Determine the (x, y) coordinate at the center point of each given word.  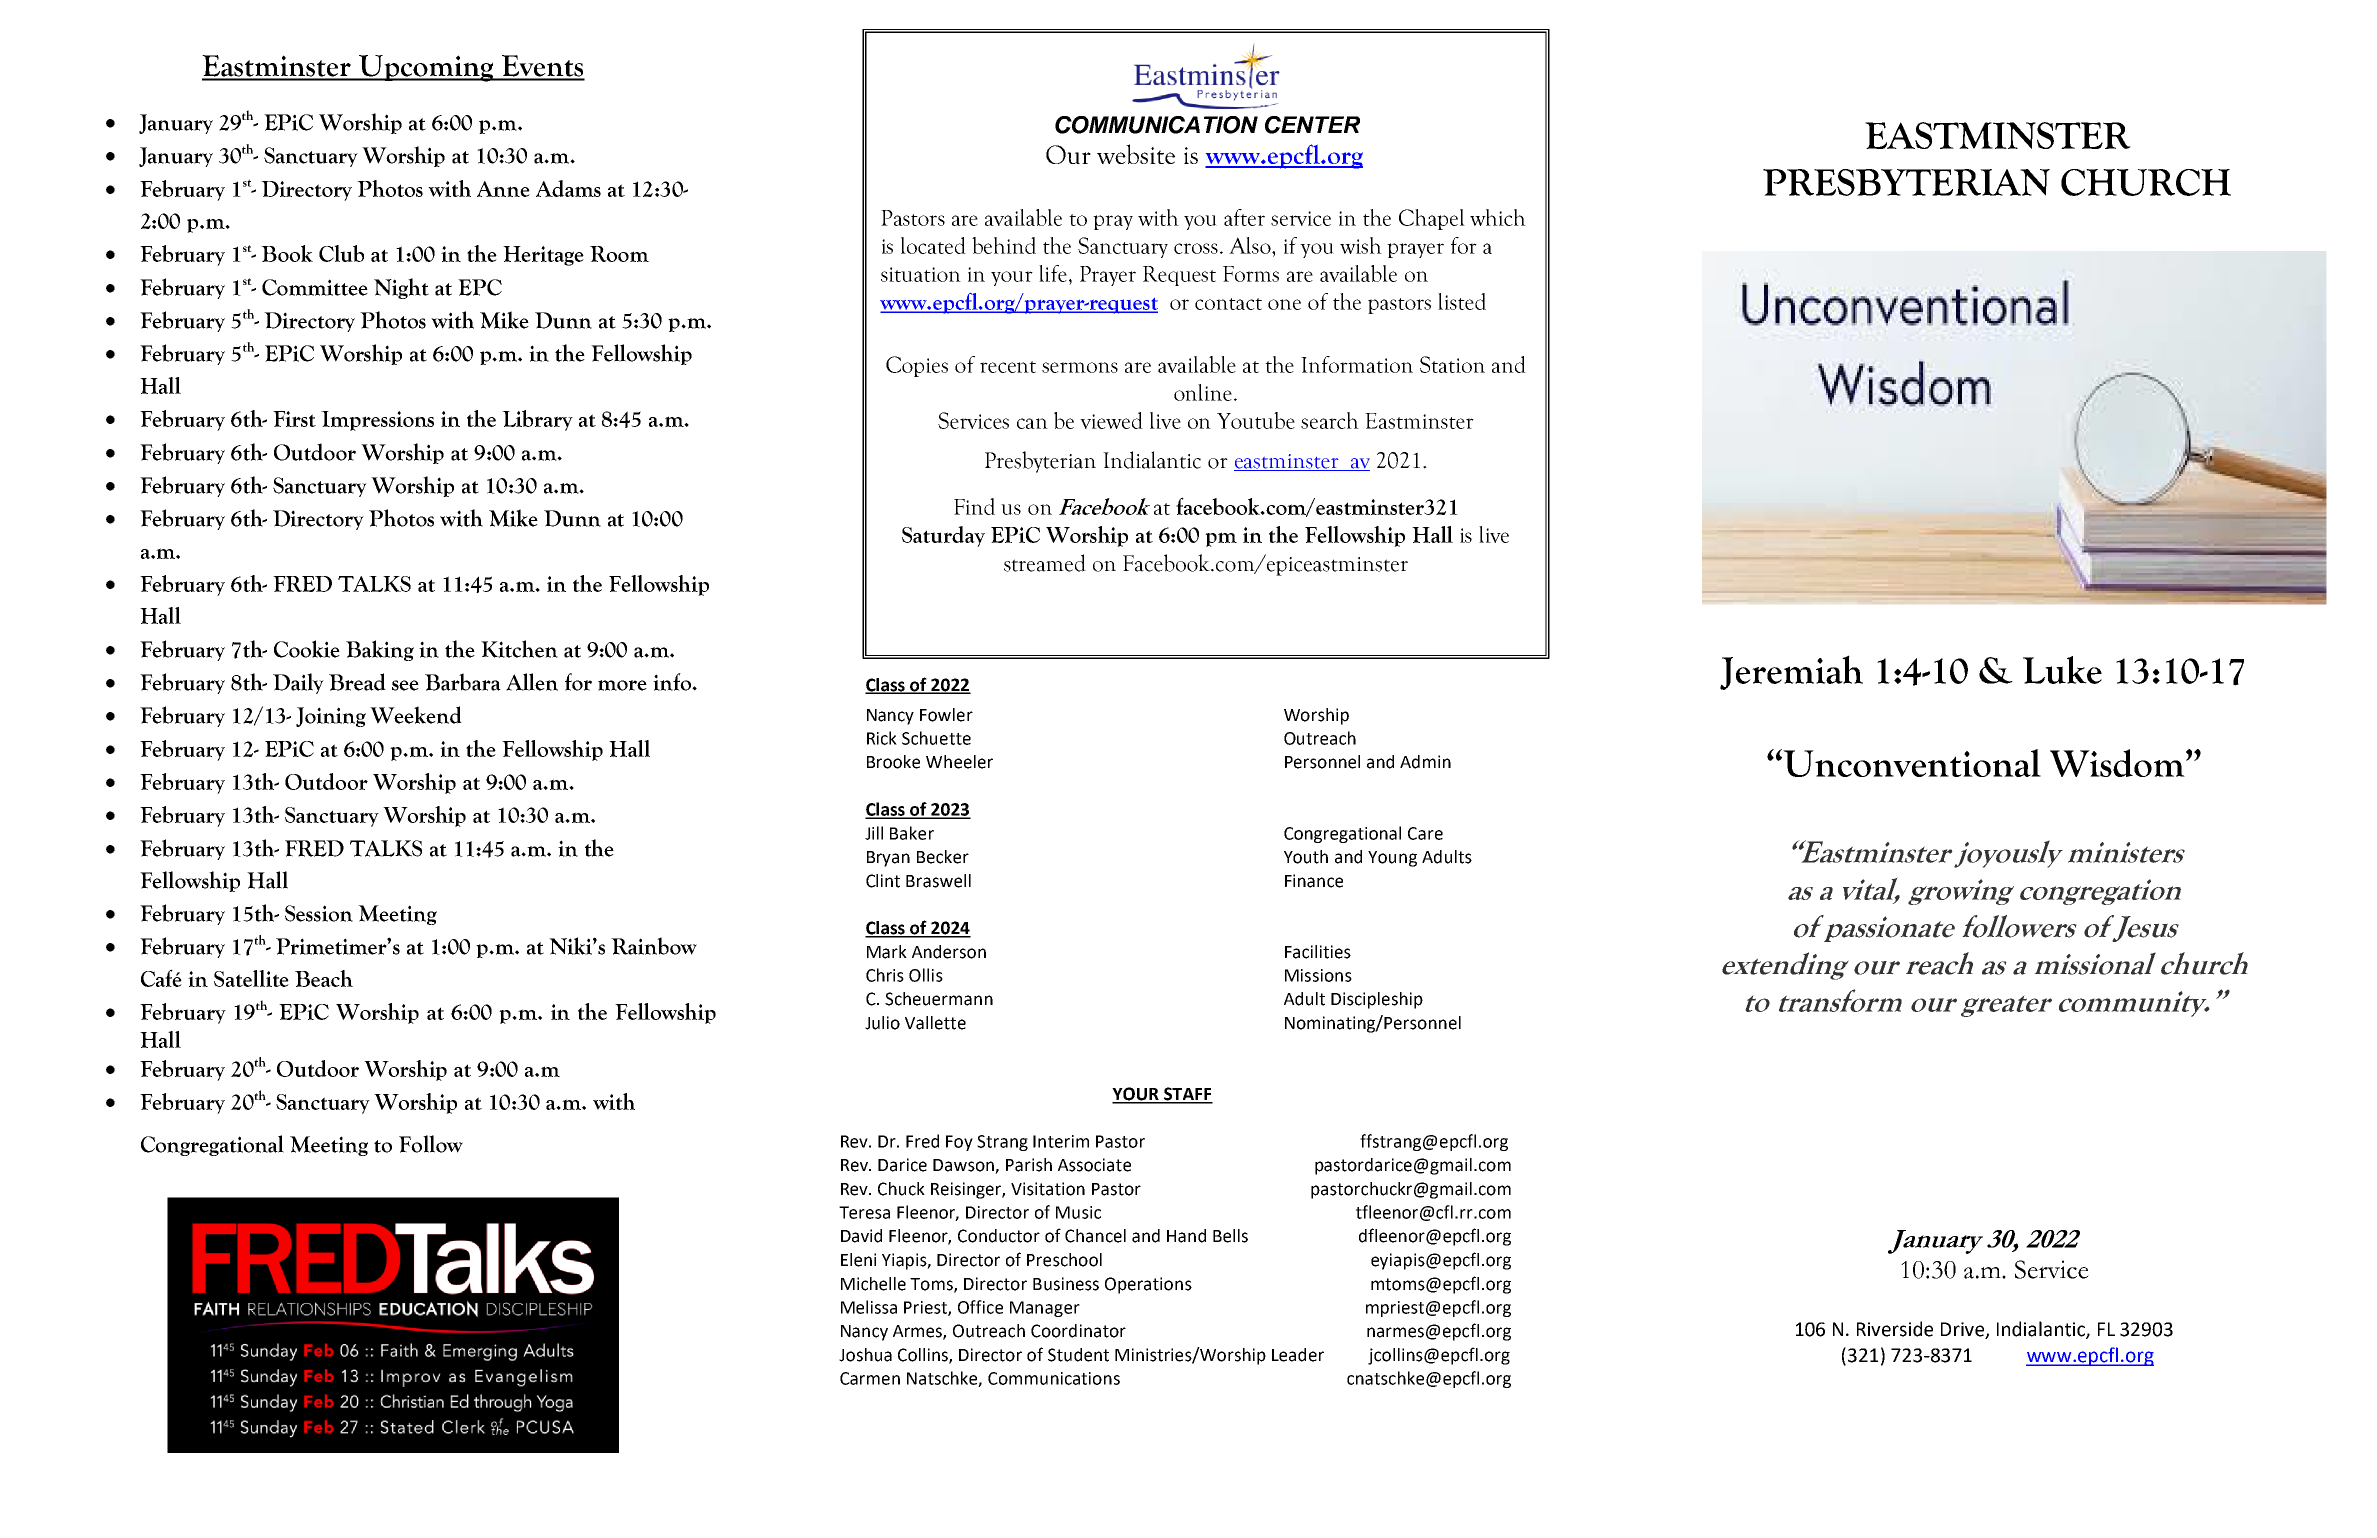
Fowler (946, 715)
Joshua (865, 1355)
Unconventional (1911, 763)
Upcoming (426, 68)
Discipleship (1377, 1000)
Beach (324, 978)
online (1203, 392)
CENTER (1312, 125)
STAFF (1187, 1095)
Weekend (416, 715)
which (1498, 217)
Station (1452, 364)
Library (537, 420)
